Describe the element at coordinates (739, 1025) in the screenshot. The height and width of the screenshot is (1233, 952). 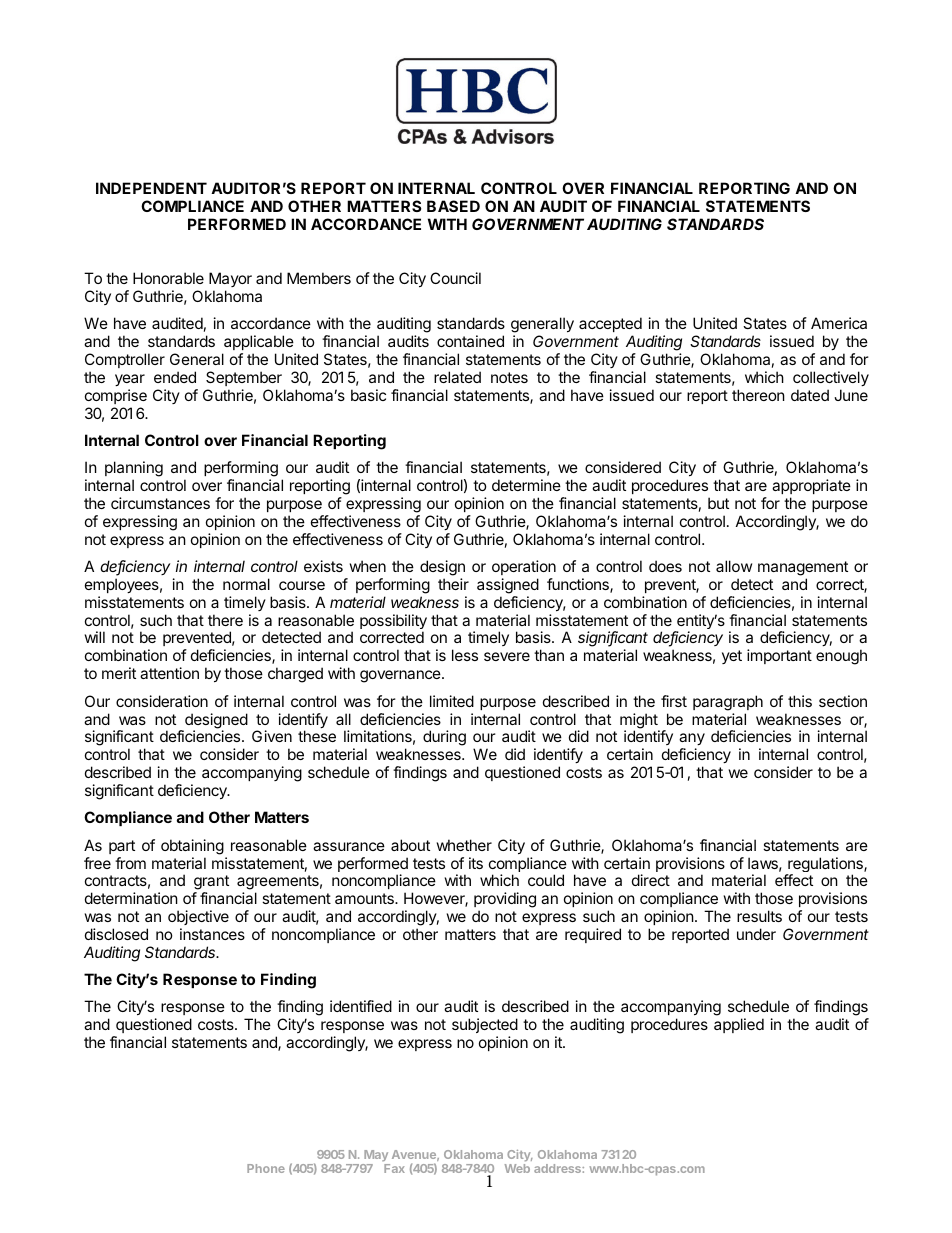
I see `applied` at that location.
